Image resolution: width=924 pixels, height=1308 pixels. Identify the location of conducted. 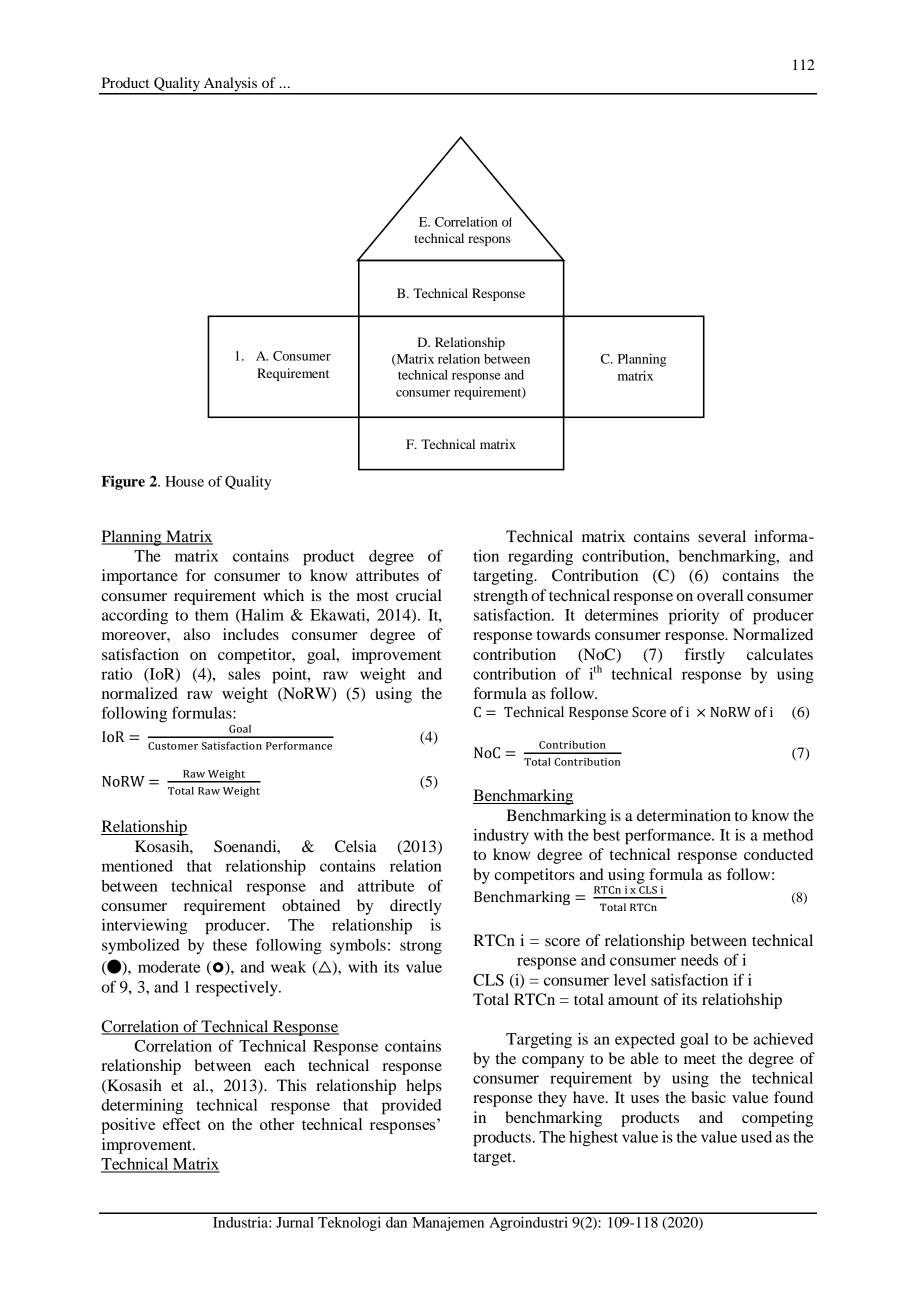
(778, 854).
